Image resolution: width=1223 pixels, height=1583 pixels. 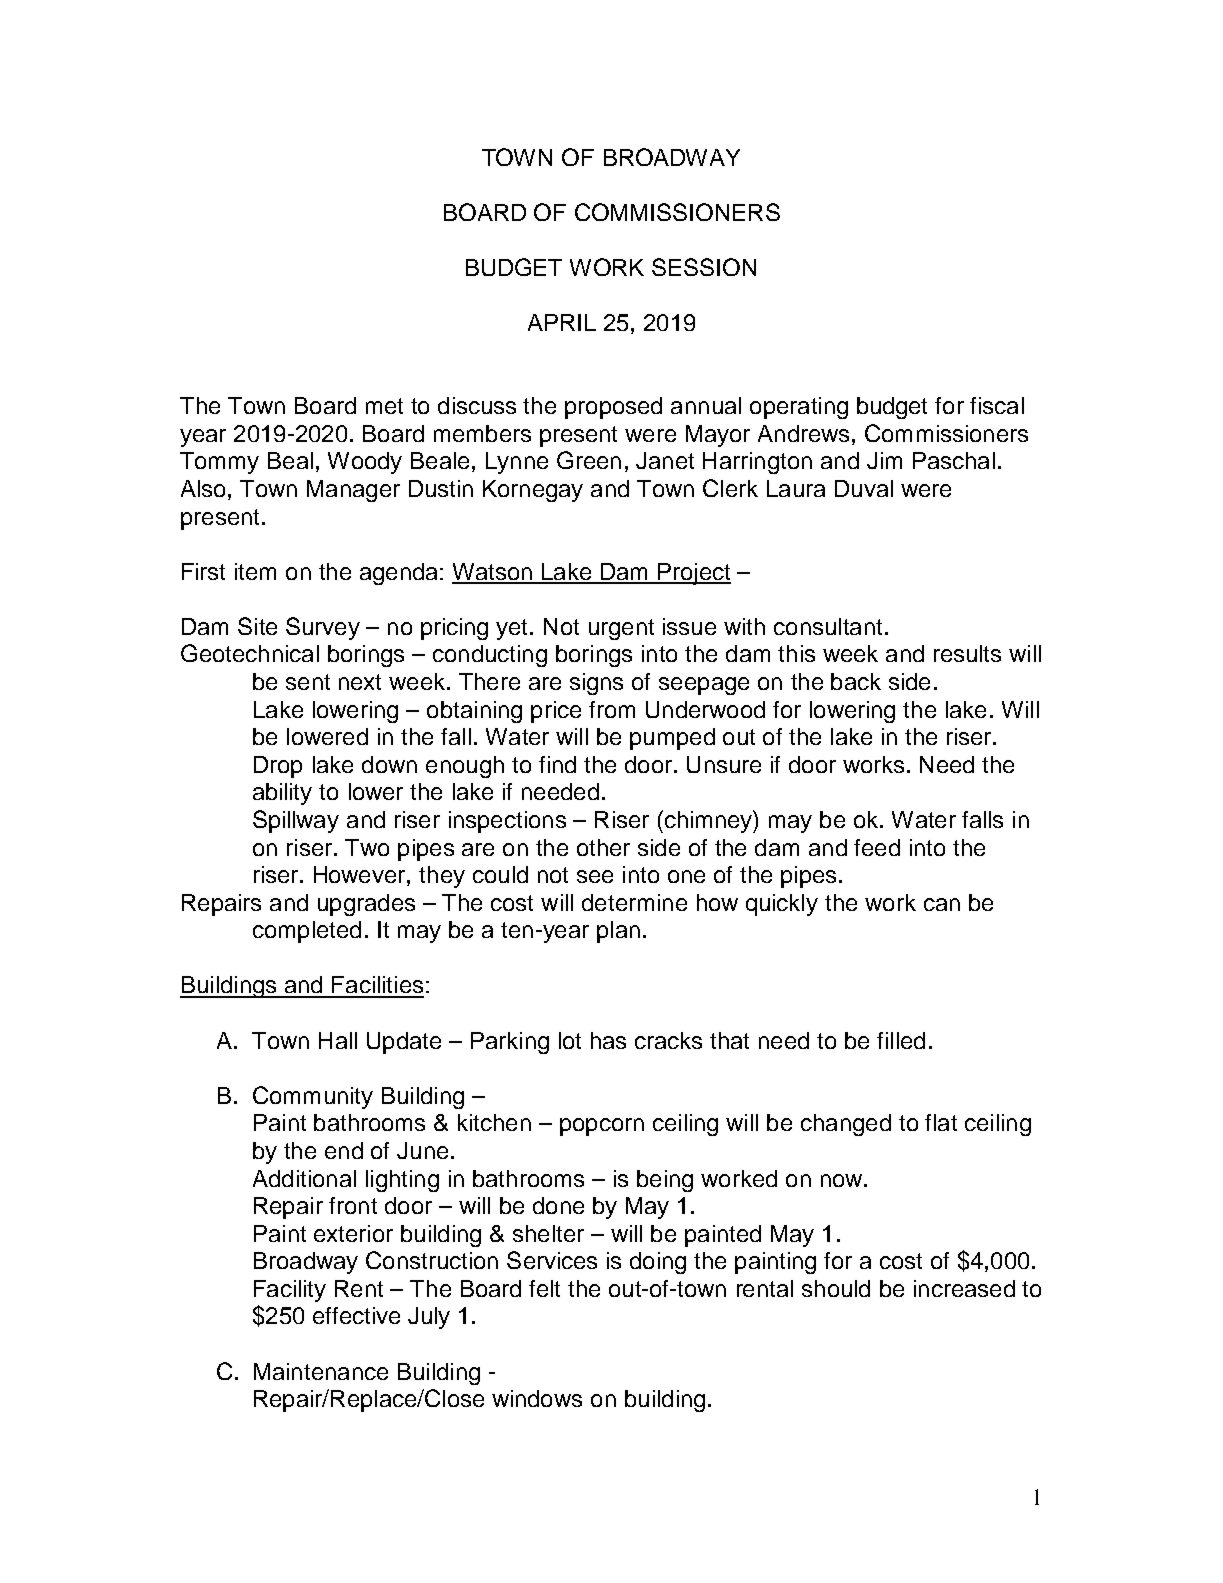 What do you see at coordinates (537, 1398) in the image?
I see `windows` at bounding box center [537, 1398].
